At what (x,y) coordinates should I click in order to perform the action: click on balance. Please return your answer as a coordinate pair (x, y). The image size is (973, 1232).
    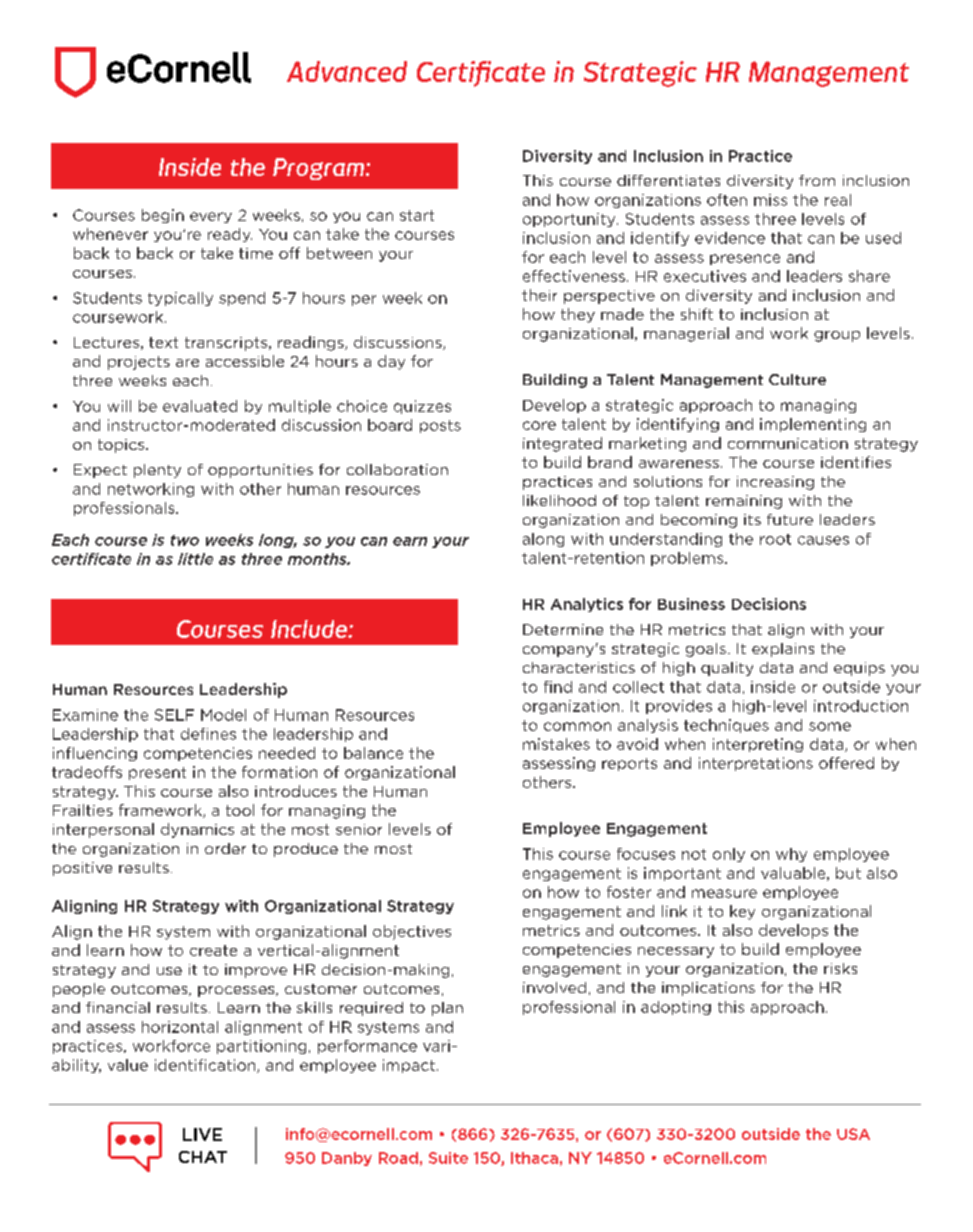
    Looking at the image, I should click on (373, 753).
